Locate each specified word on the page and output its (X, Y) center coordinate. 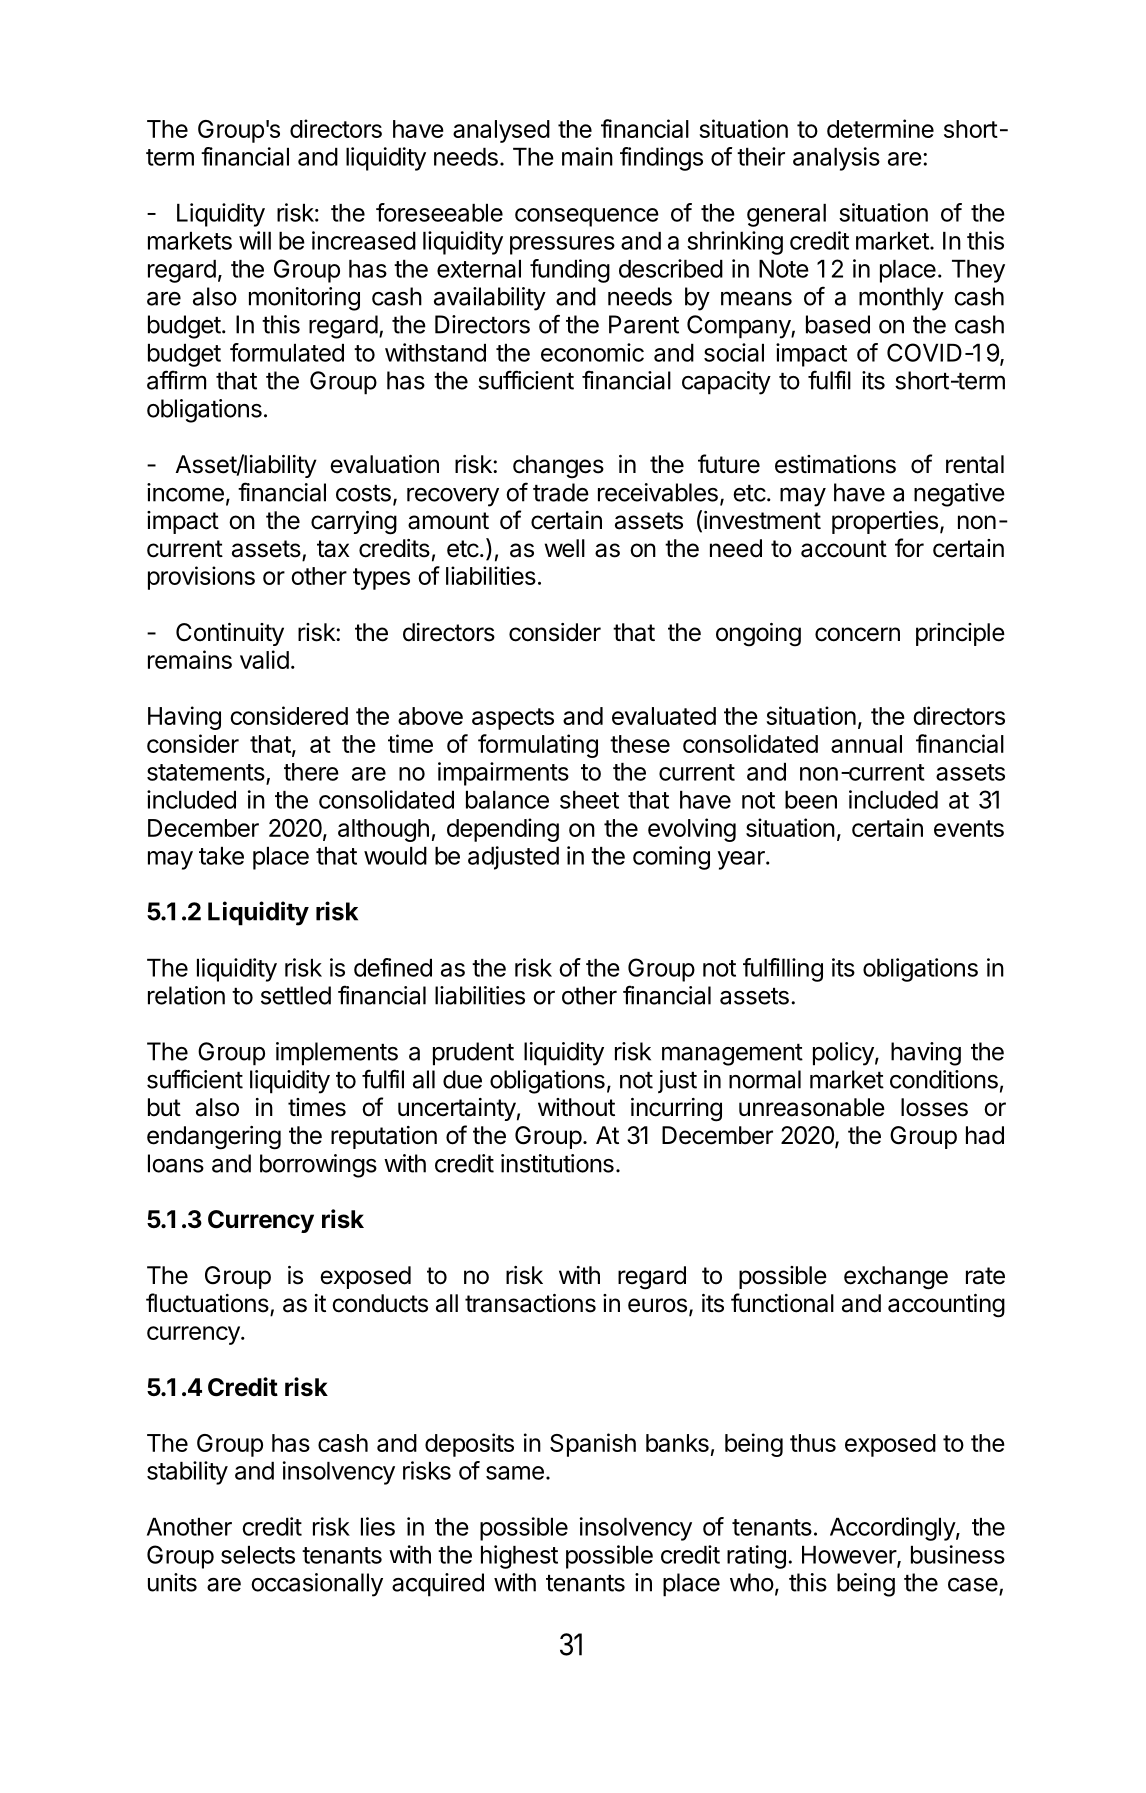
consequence (587, 217)
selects (258, 1555)
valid (264, 659)
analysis (836, 159)
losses (934, 1107)
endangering (214, 1138)
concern (857, 634)
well (565, 548)
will (255, 240)
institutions (557, 1163)
